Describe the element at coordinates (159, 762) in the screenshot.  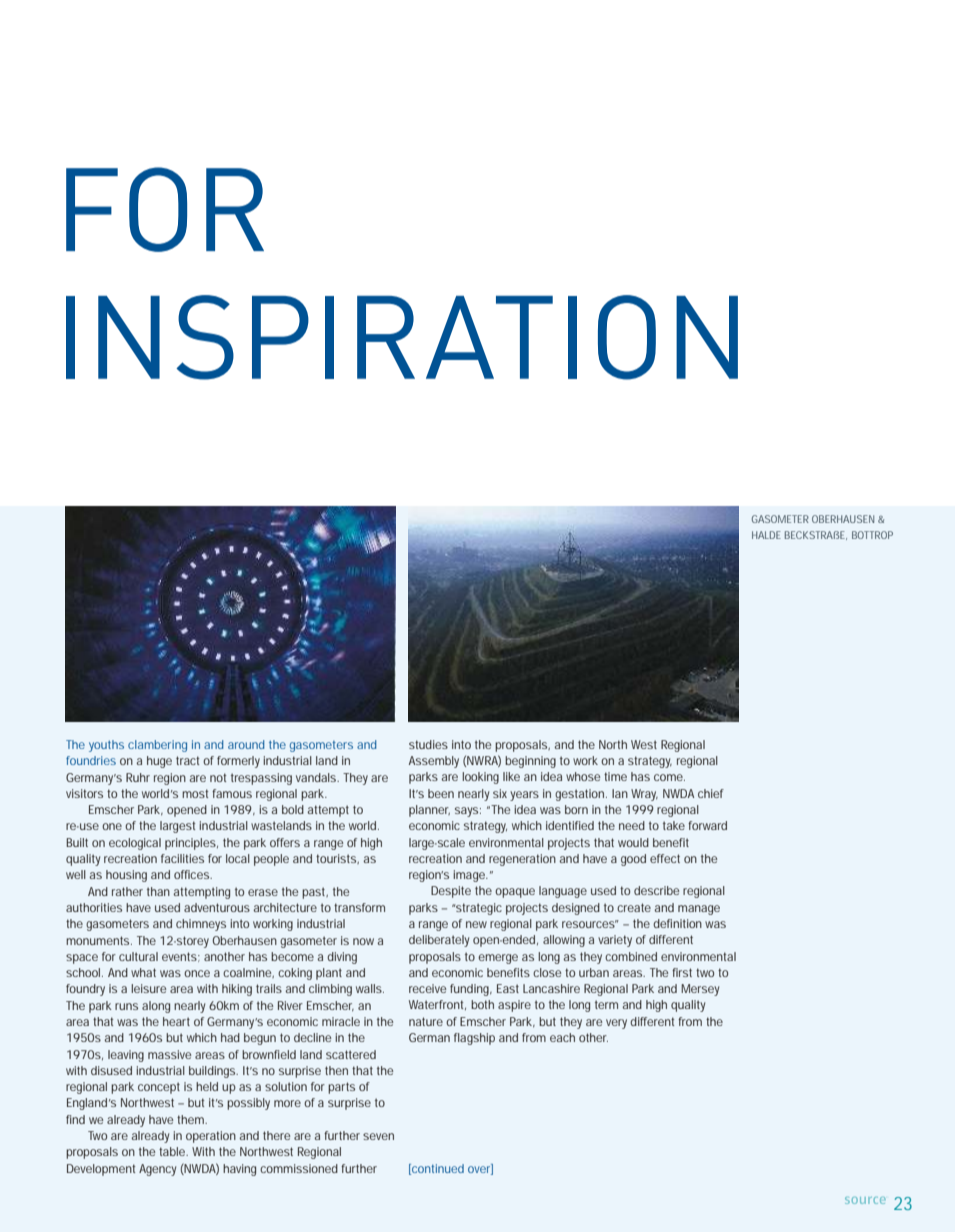
I see `huge` at that location.
